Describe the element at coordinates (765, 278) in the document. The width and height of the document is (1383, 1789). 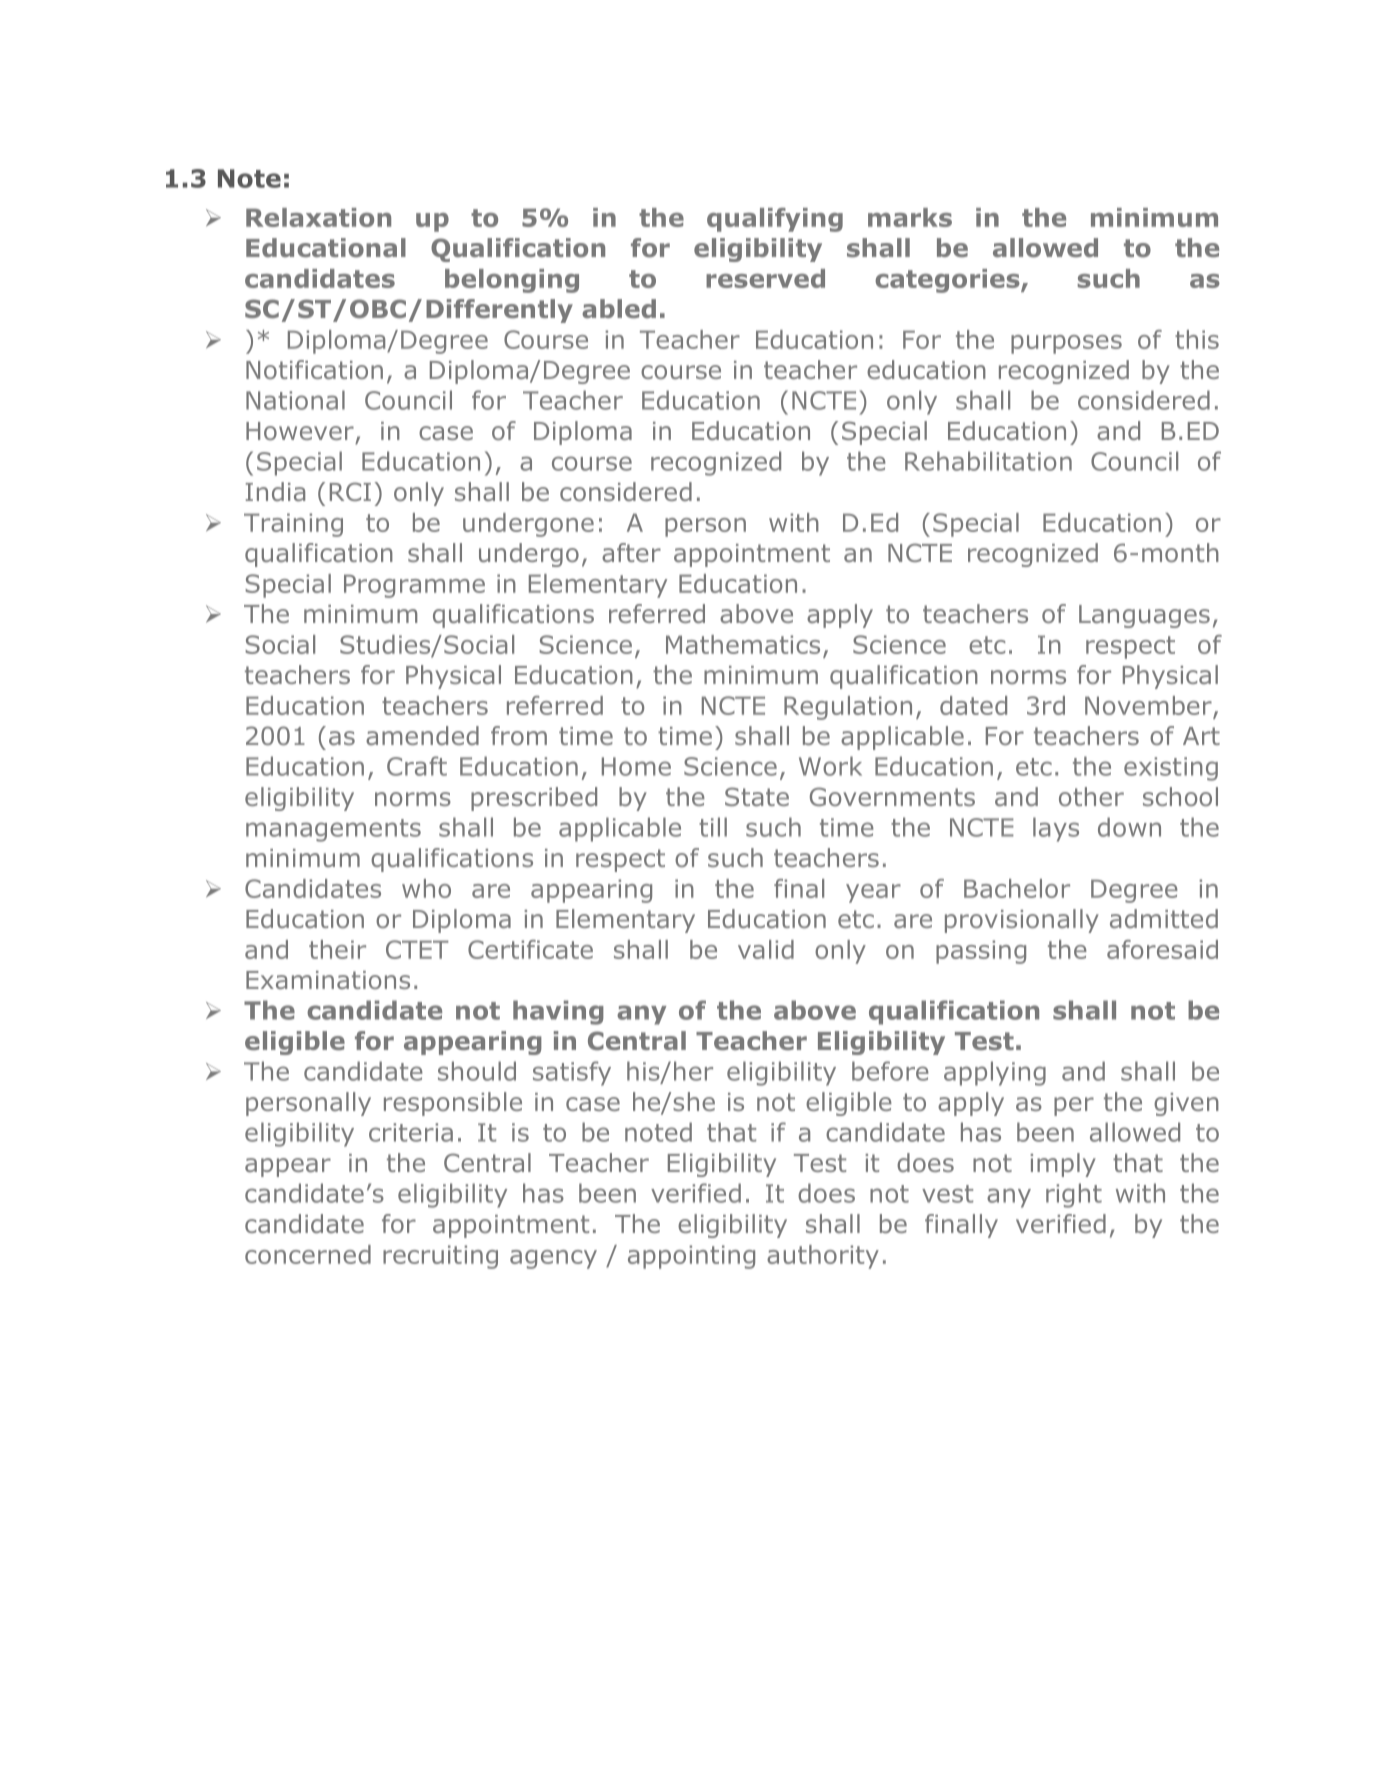
I see `reserved` at that location.
